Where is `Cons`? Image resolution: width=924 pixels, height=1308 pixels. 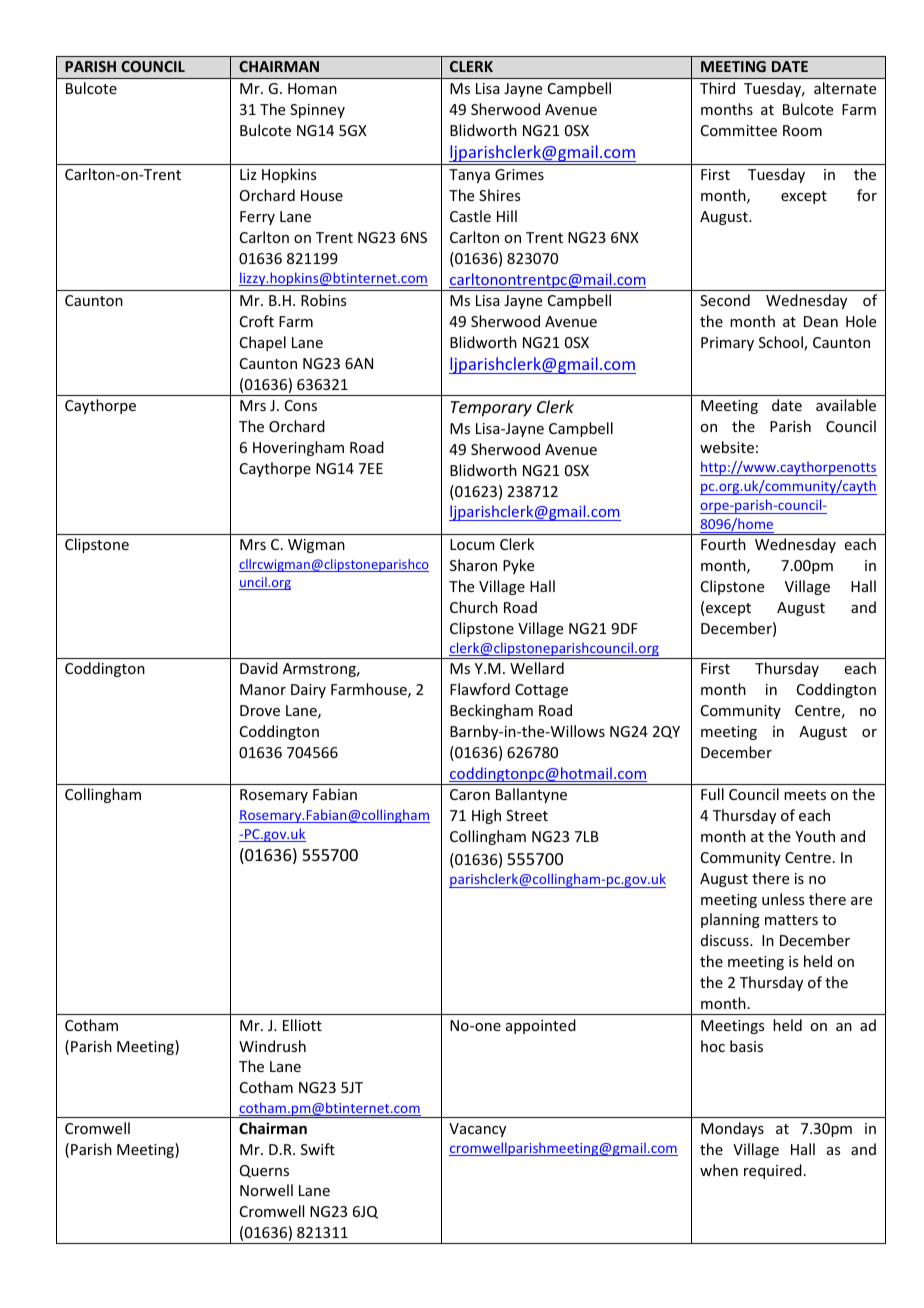 Cons is located at coordinates (301, 405).
